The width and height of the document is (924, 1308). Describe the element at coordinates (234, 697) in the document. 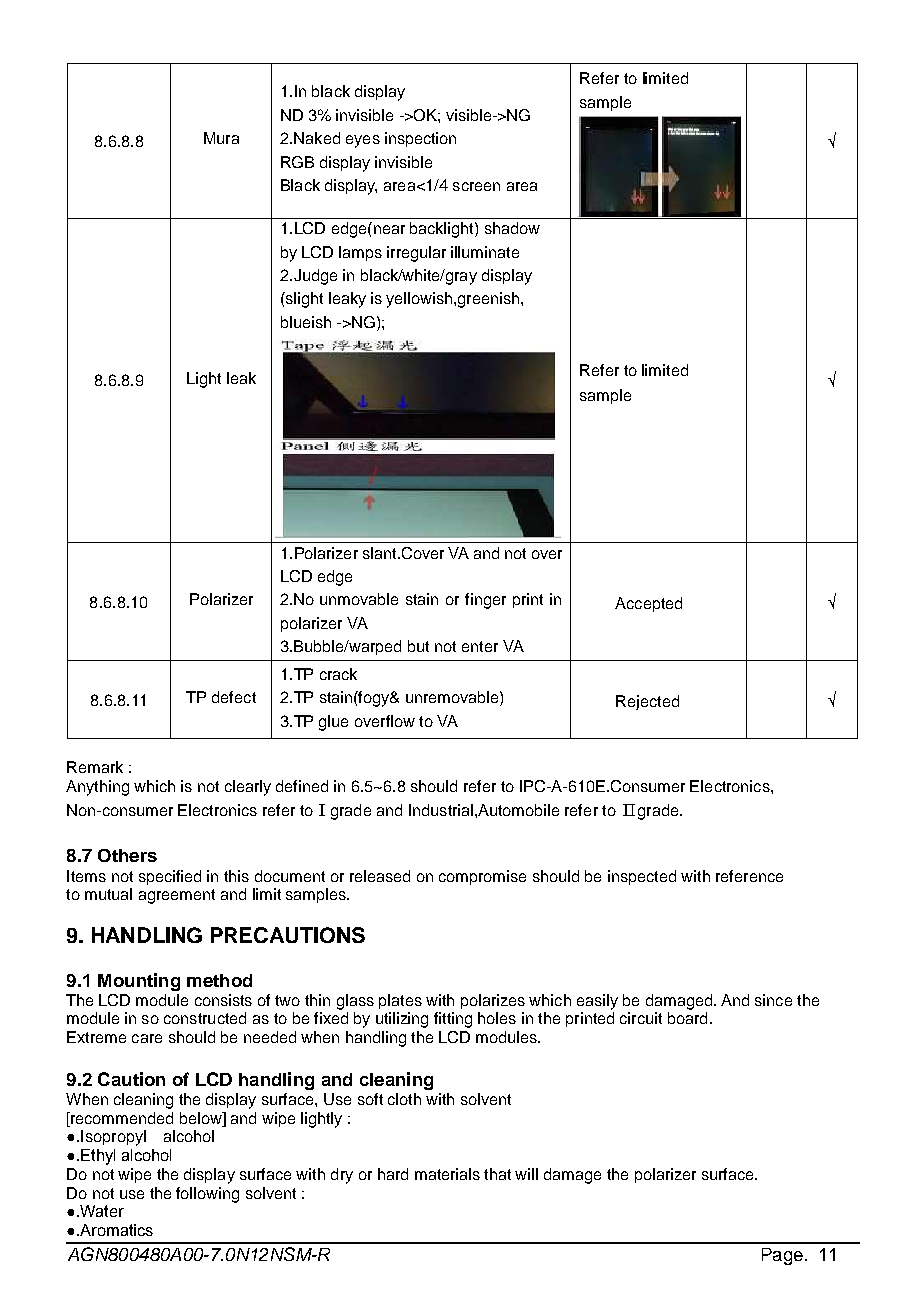

I see `defect` at that location.
